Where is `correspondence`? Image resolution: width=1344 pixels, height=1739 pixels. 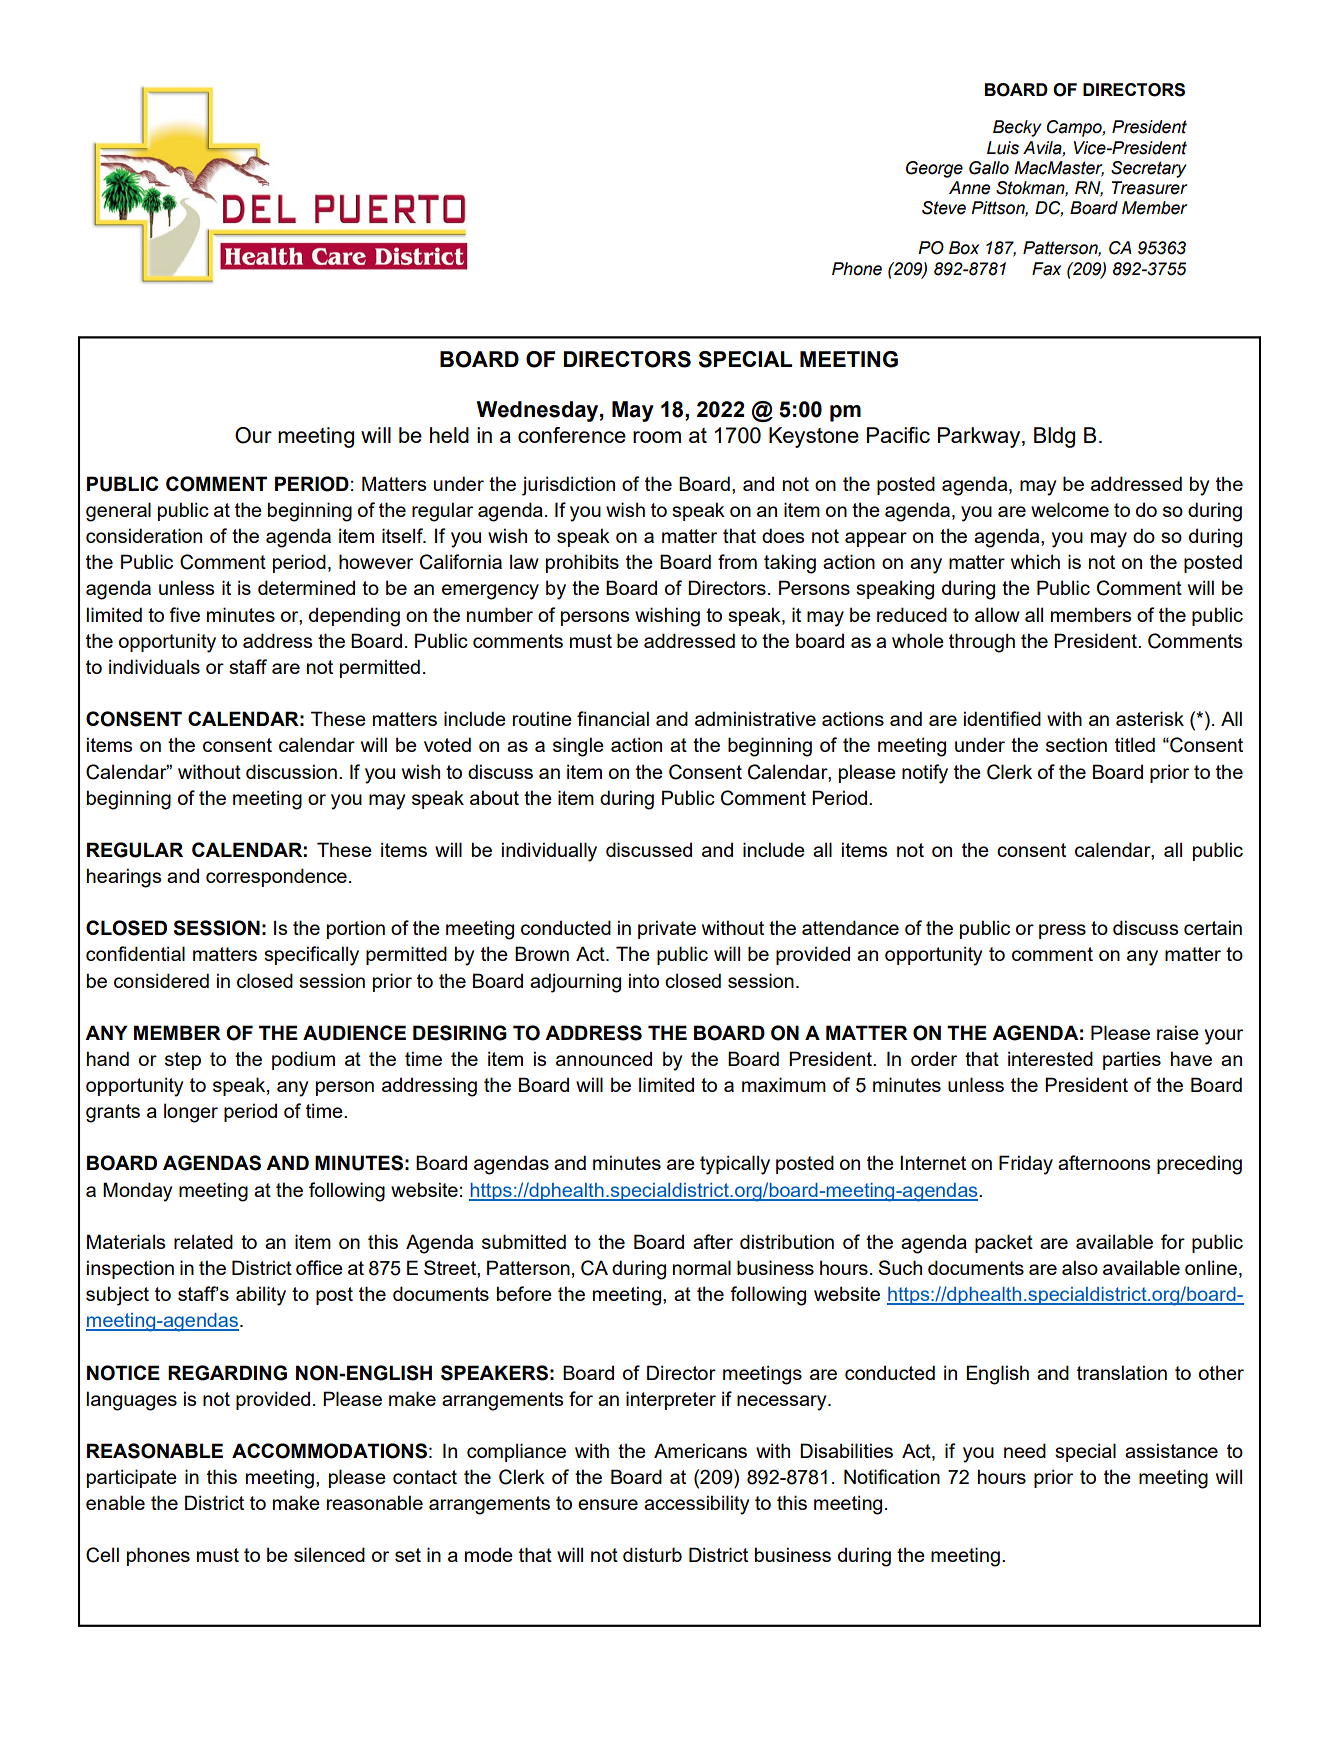
correspondence is located at coordinates (276, 877).
